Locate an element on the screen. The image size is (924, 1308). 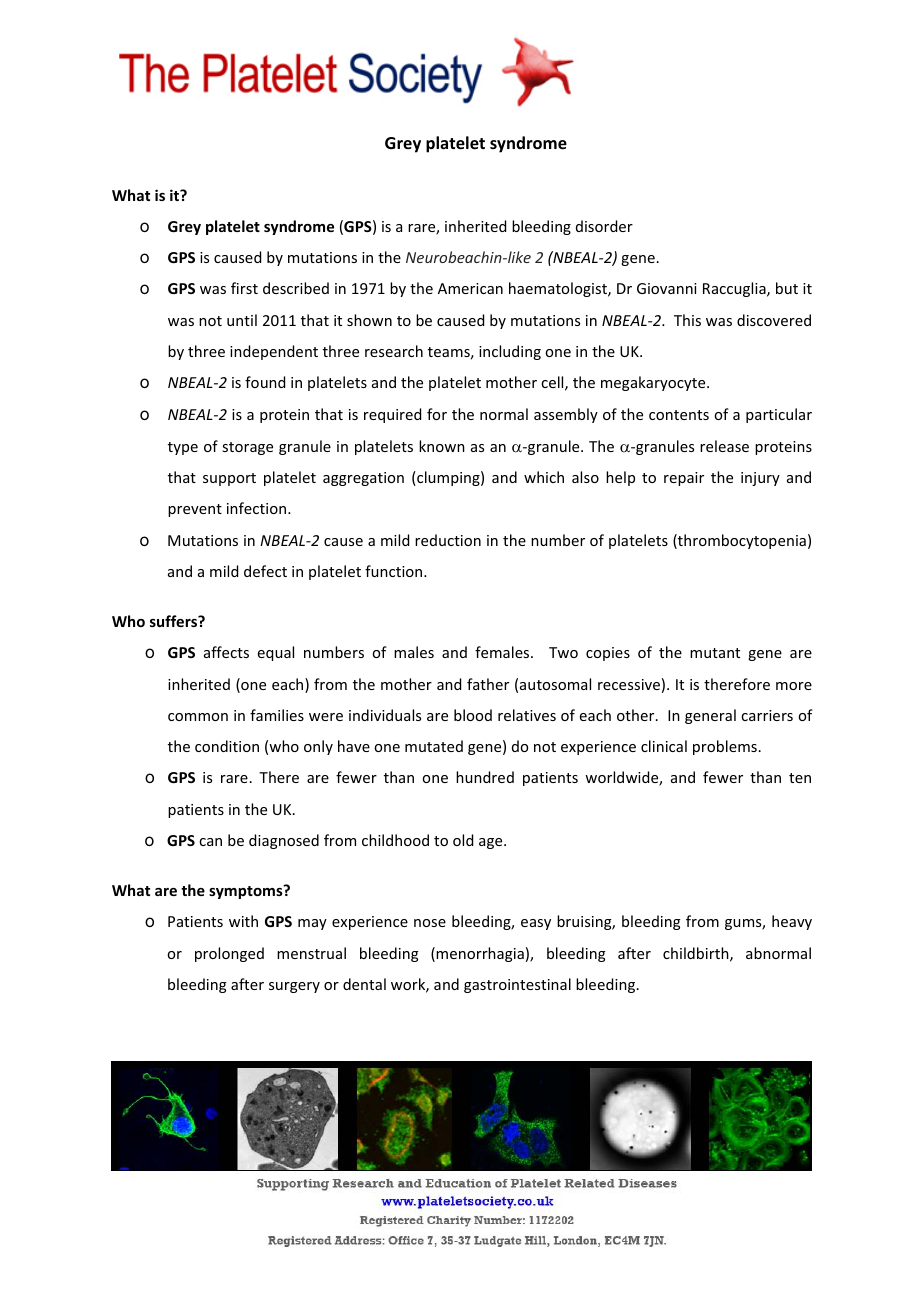
Giovanni is located at coordinates (667, 288).
